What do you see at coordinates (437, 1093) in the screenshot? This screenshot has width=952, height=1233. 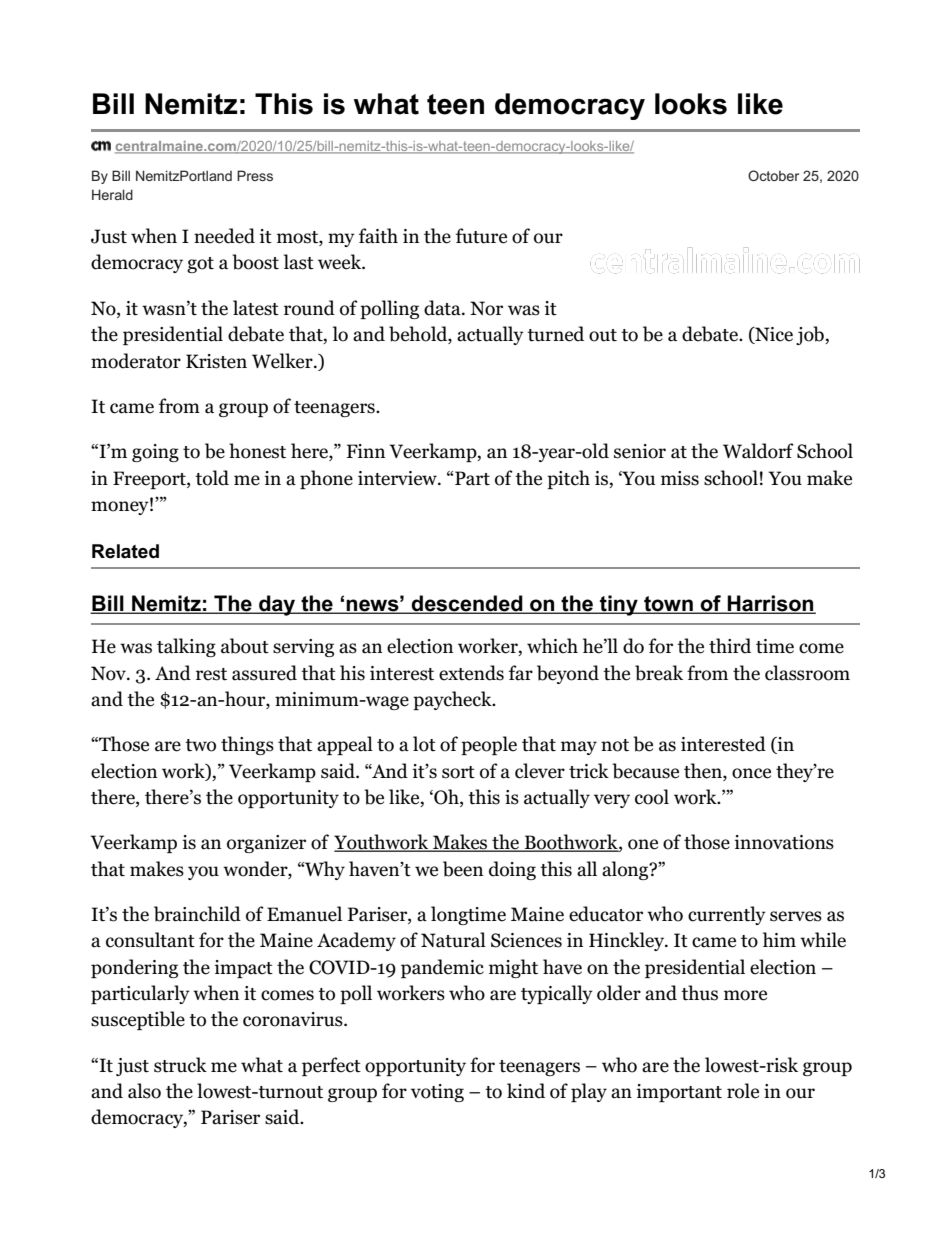 I see `voting` at bounding box center [437, 1093].
